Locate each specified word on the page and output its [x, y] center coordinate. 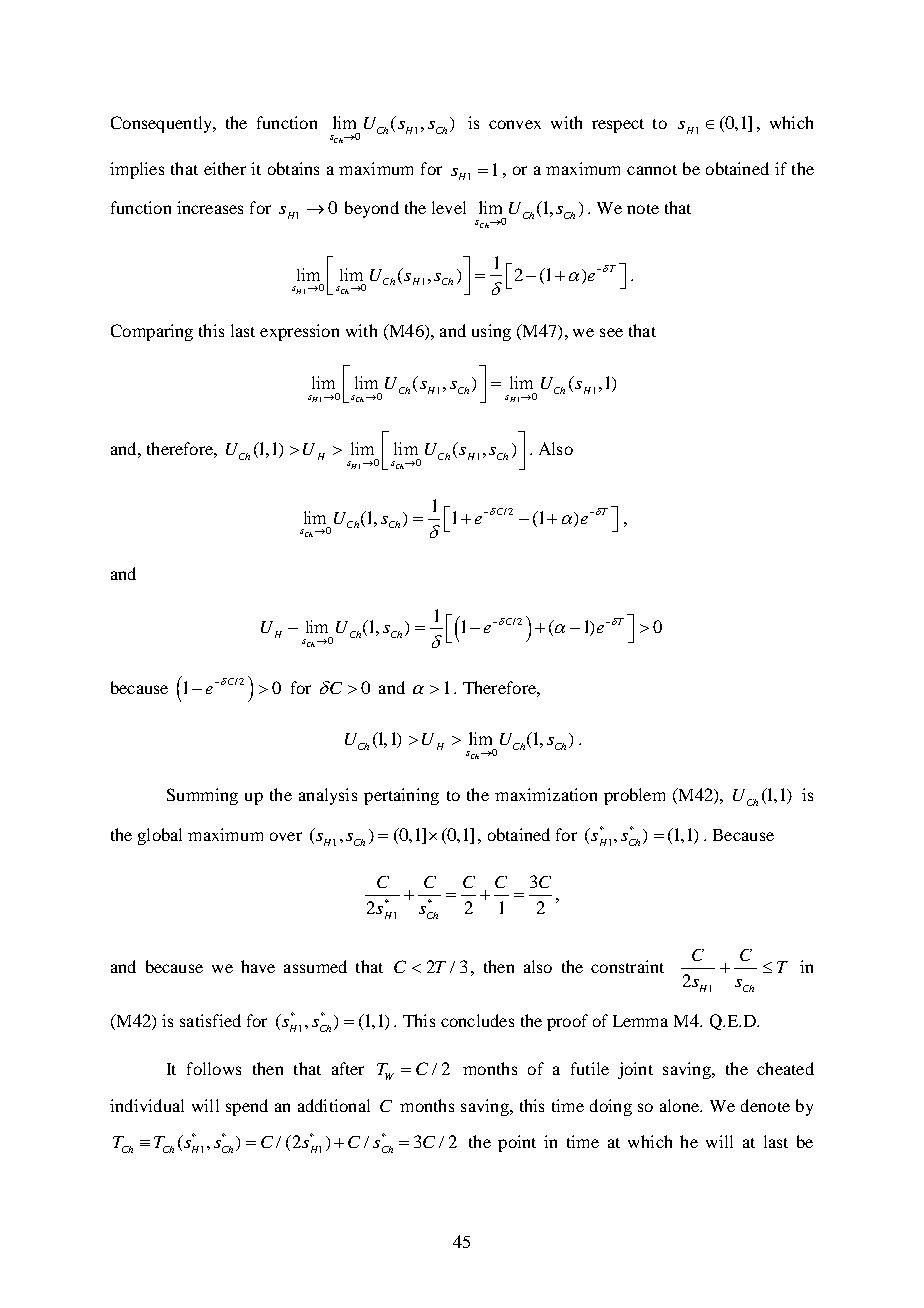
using [491, 332]
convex [515, 124]
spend [247, 1107]
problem [634, 796]
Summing [202, 796]
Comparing [152, 332]
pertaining [401, 796]
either [225, 168]
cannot [652, 170]
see [611, 332]
